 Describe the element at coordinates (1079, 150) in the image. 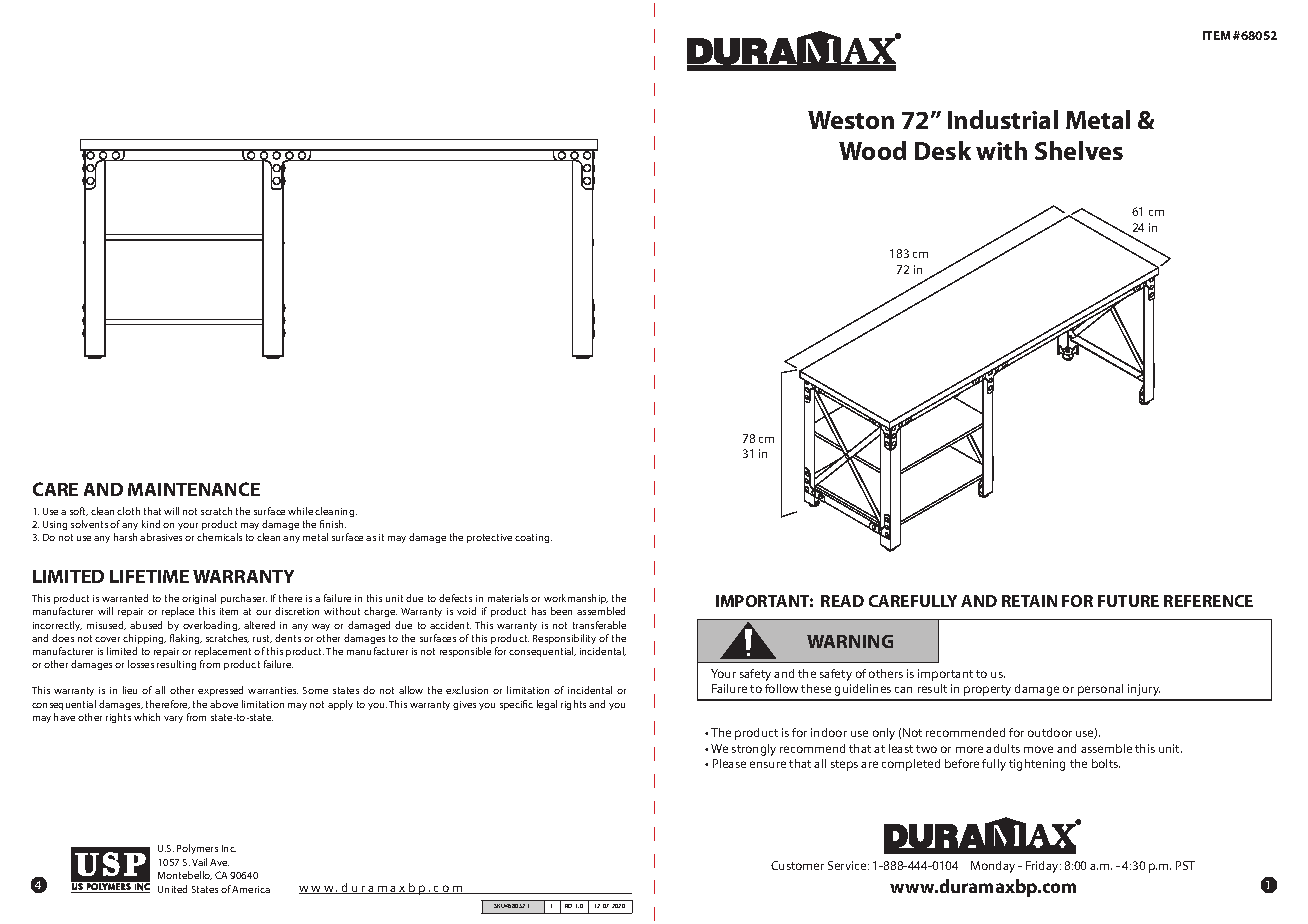

I see `Shelves` at that location.
